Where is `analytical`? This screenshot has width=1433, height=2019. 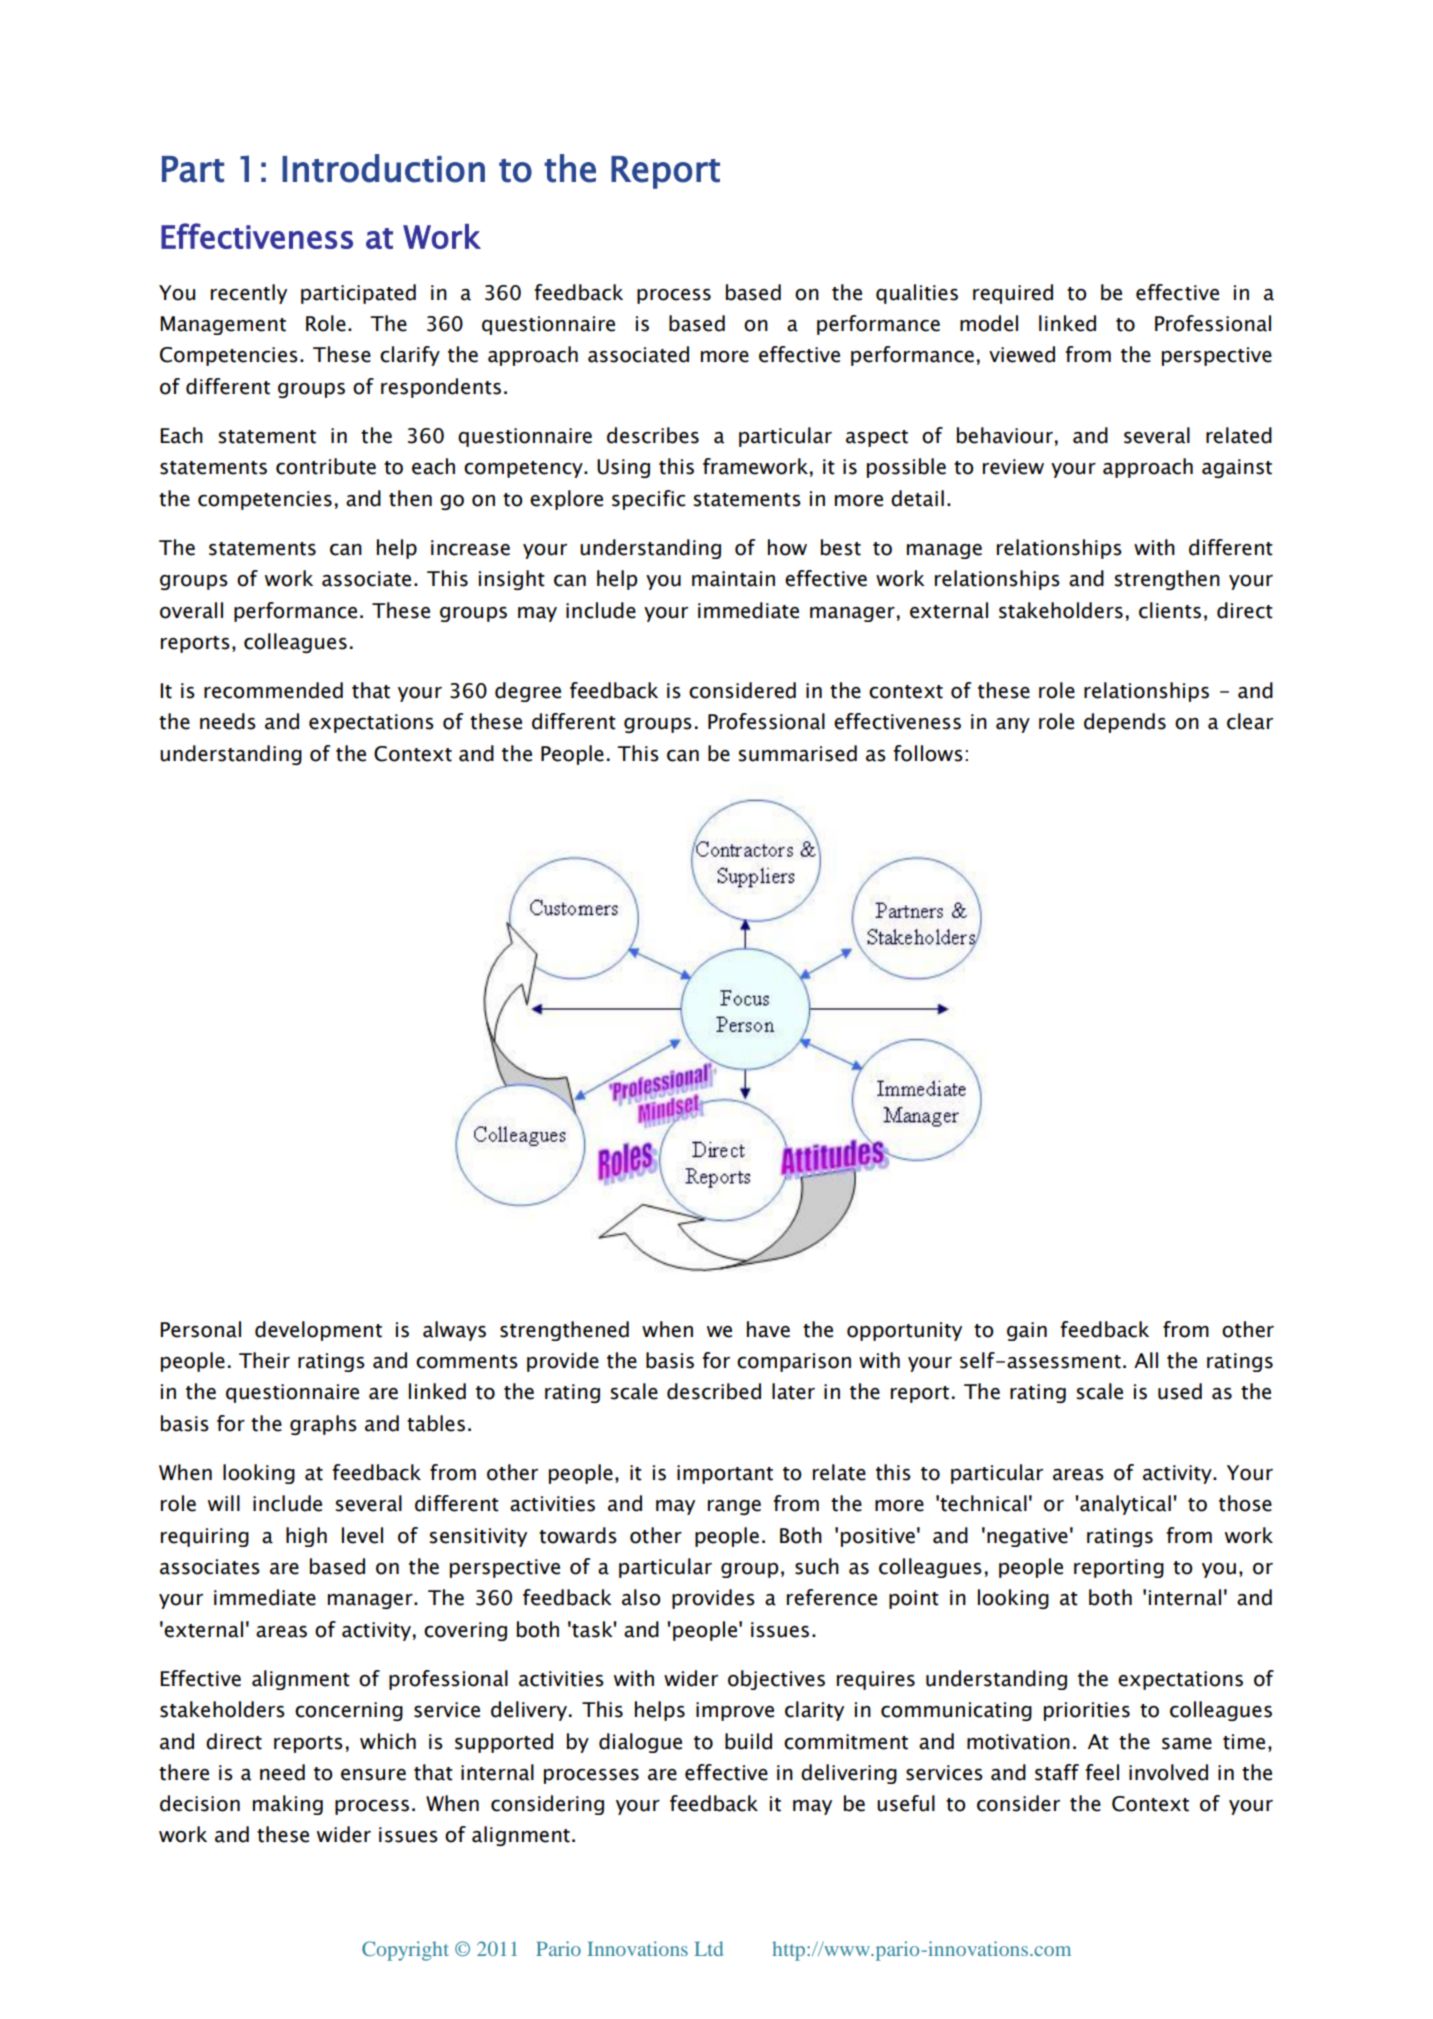 analytical is located at coordinates (1124, 1505).
